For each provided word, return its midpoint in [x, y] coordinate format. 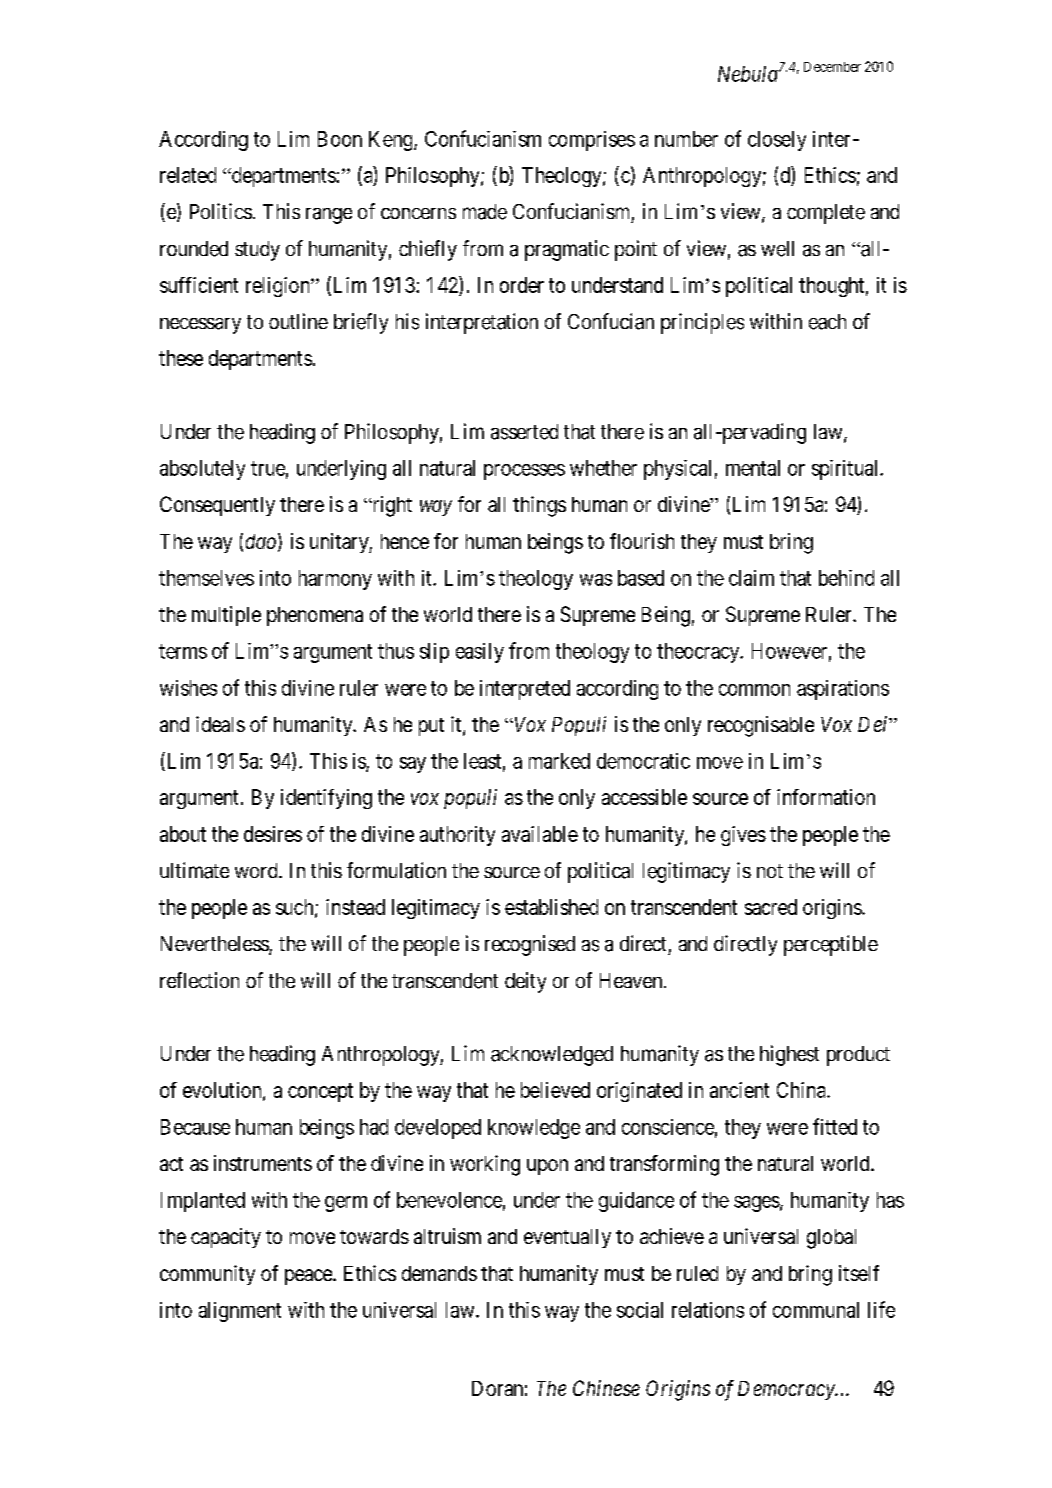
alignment [240, 1312]
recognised [530, 945]
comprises [592, 141]
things [539, 506]
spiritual [847, 470]
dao [261, 541]
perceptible [831, 945]
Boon [340, 139]
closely [777, 141]
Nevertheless [215, 945]
